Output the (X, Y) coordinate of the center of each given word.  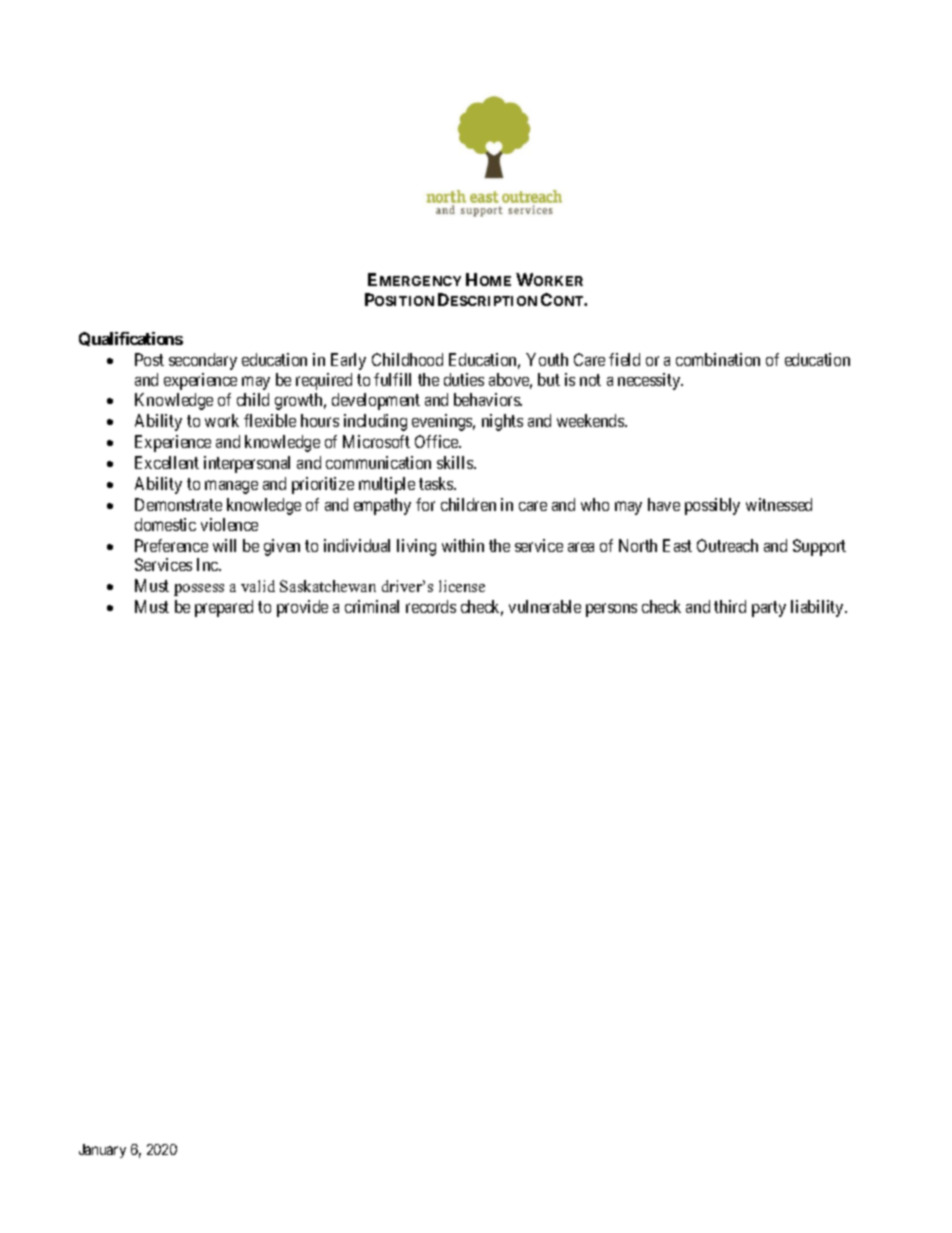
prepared (224, 608)
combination (718, 359)
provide (302, 608)
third (730, 606)
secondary (203, 361)
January (102, 1151)
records (431, 606)
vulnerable (545, 606)
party (769, 609)
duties (464, 379)
